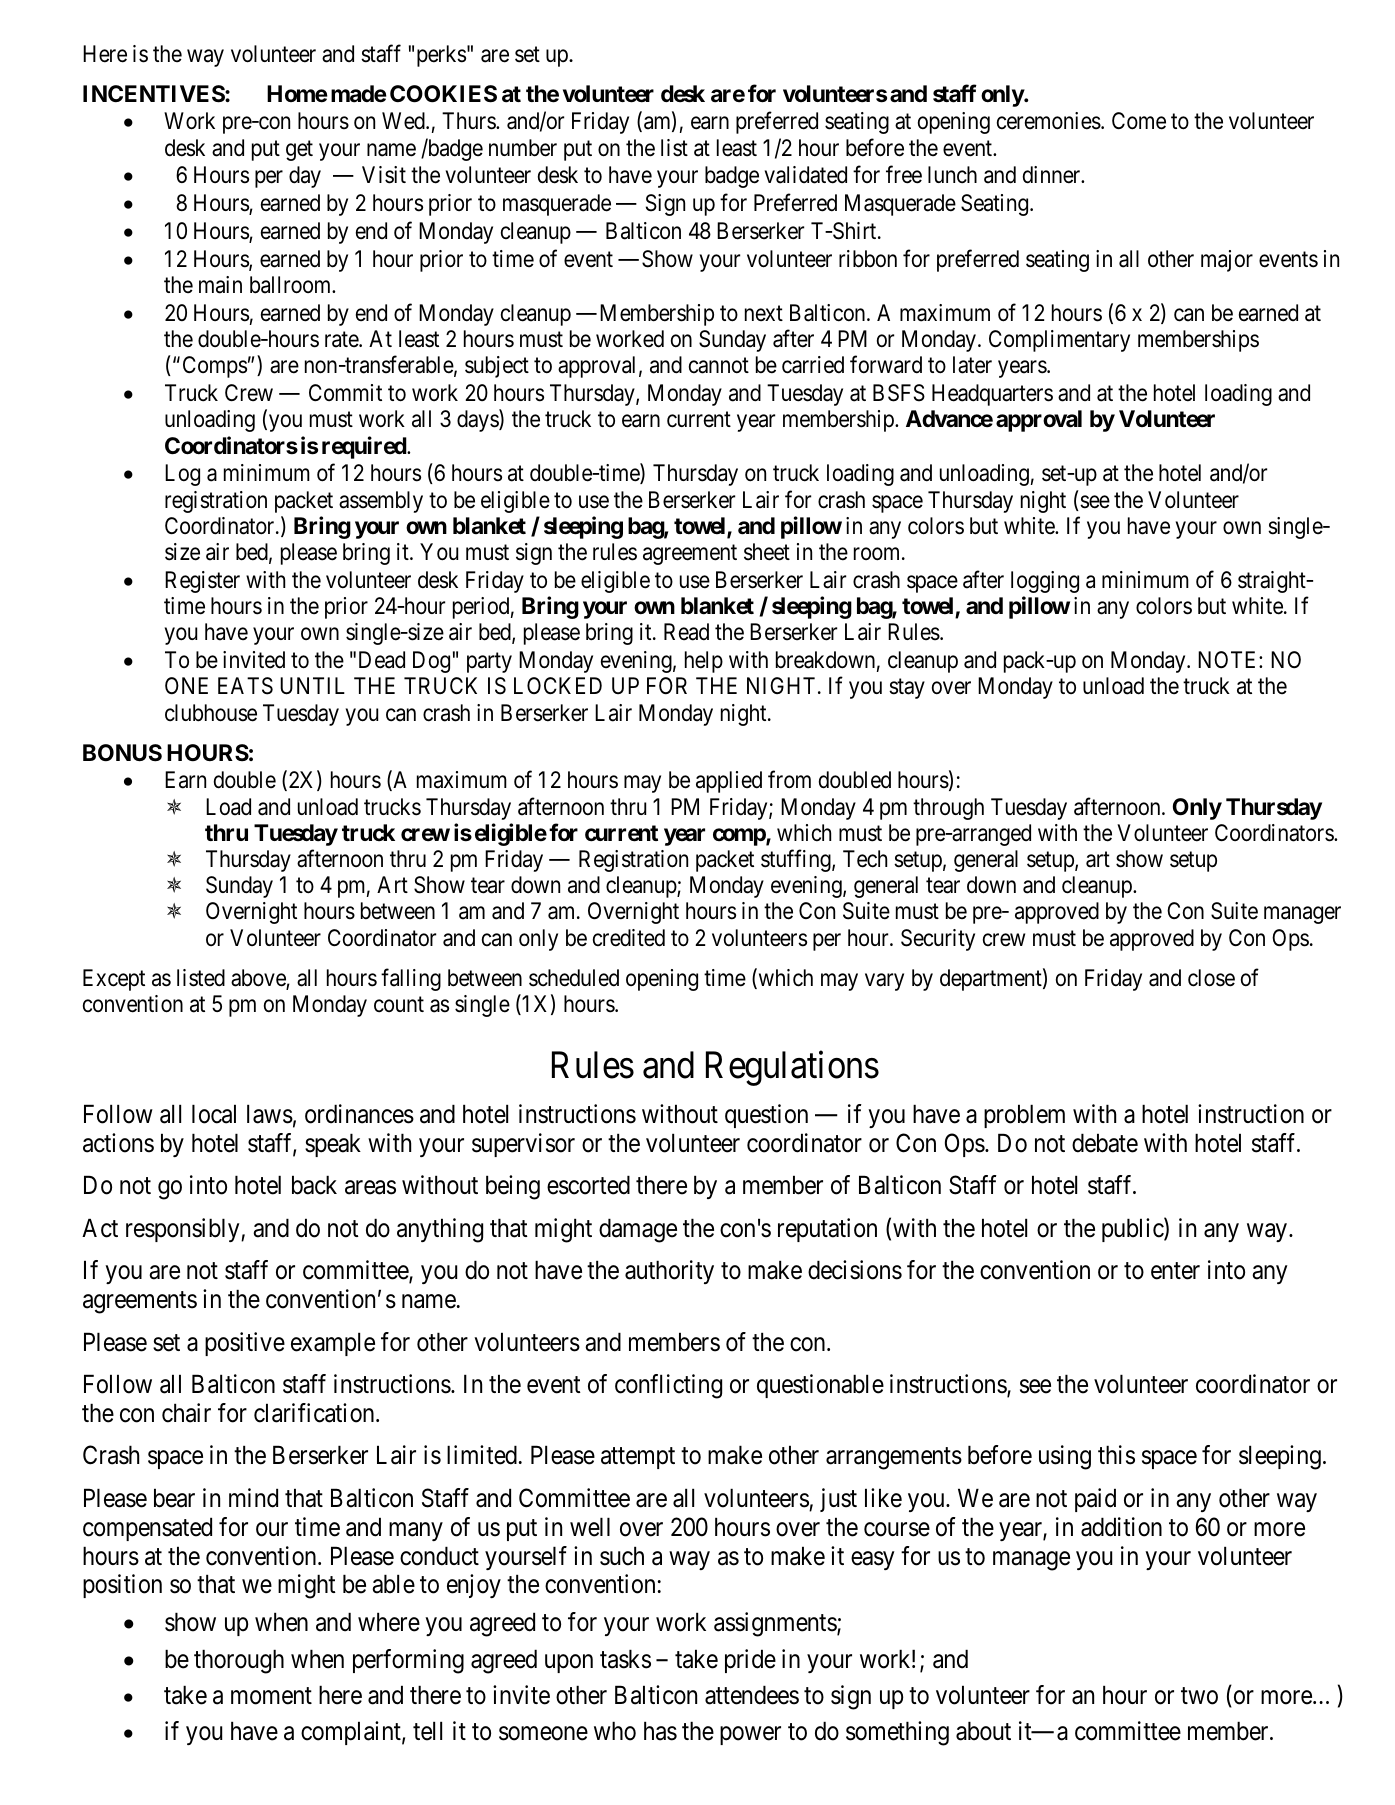 The image size is (1395, 1805). What do you see at coordinates (259, 979) in the document?
I see `above` at bounding box center [259, 979].
